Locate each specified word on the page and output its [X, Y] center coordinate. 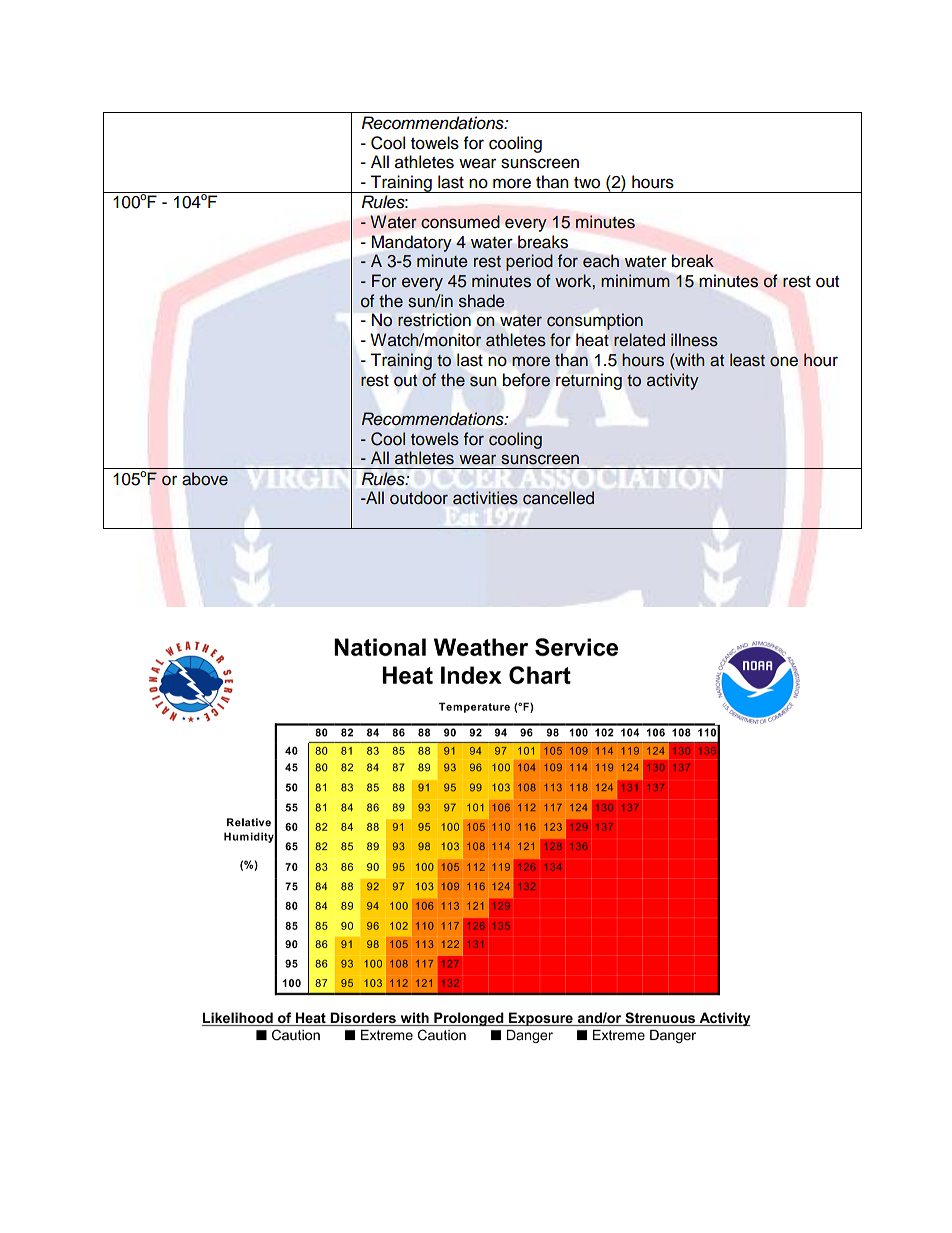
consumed [460, 222]
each [601, 261]
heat [592, 340]
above [205, 479]
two [587, 183]
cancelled [558, 498]
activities [485, 498]
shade [482, 301]
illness [694, 340]
